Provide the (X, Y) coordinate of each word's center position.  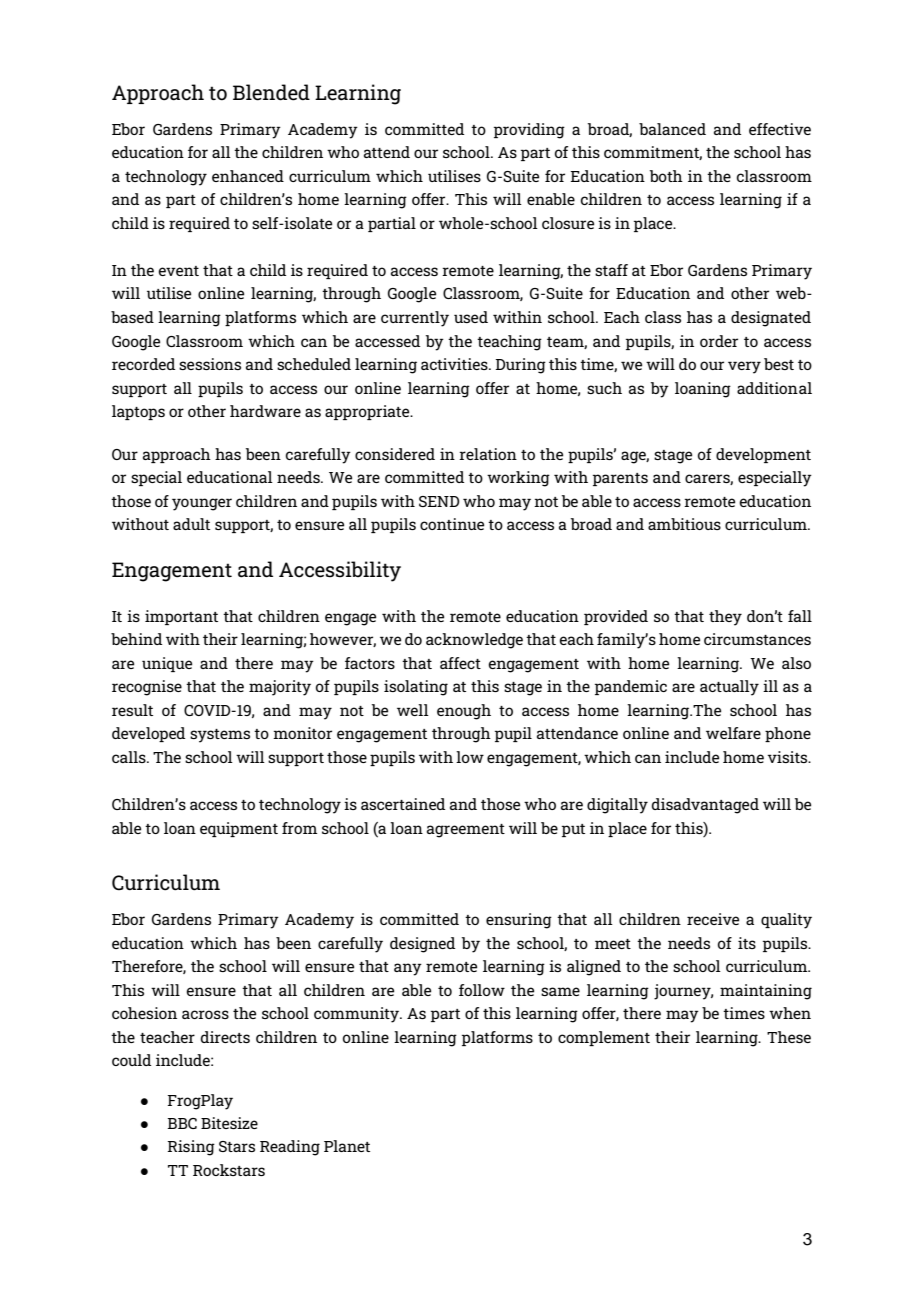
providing (529, 131)
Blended (271, 92)
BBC (182, 1123)
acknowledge (474, 641)
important (181, 617)
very (744, 367)
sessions (210, 364)
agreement (466, 831)
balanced (672, 129)
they (725, 618)
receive (713, 919)
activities (455, 364)
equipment (239, 829)
